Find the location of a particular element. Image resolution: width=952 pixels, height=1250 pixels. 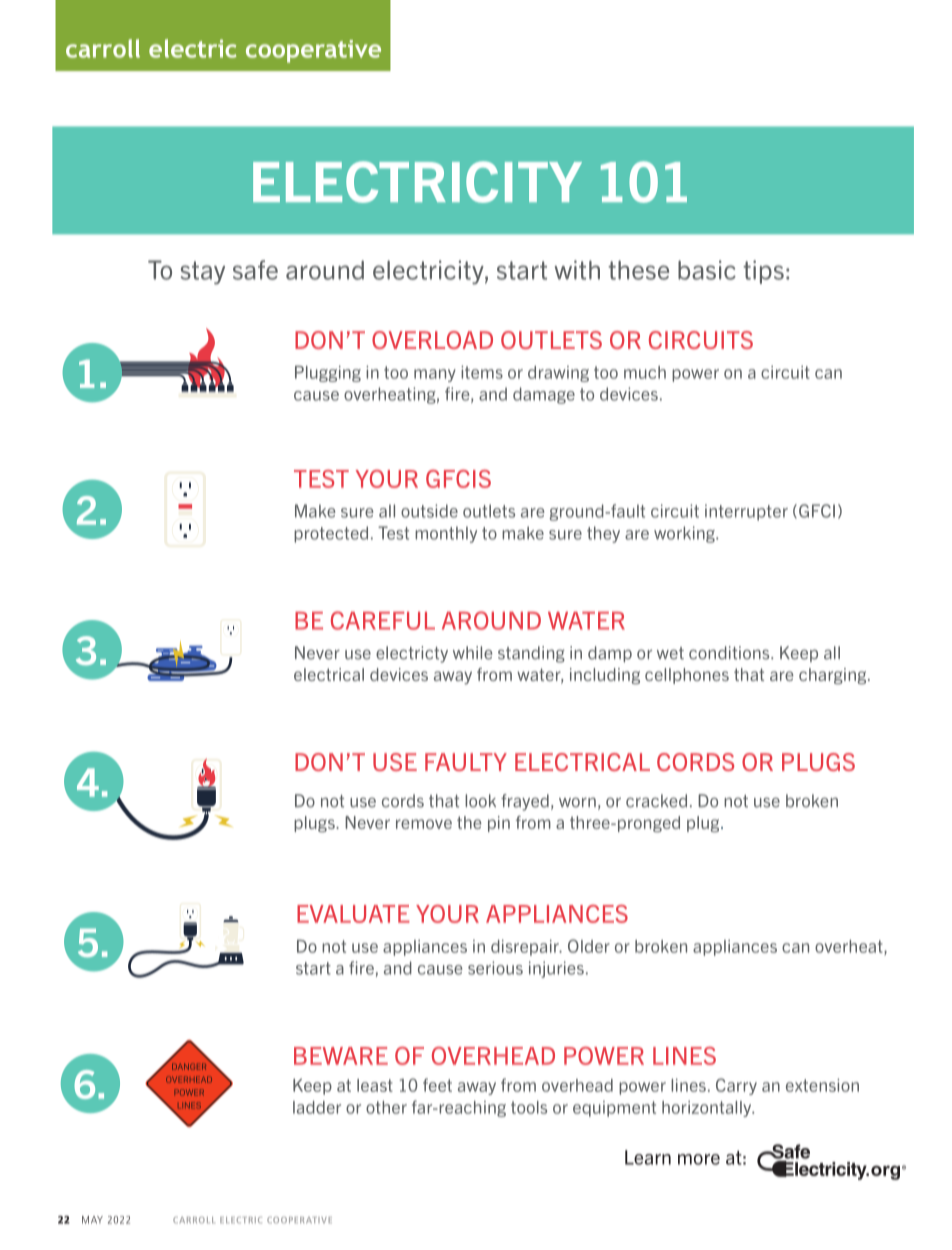

OVERLOAD is located at coordinates (432, 340).
